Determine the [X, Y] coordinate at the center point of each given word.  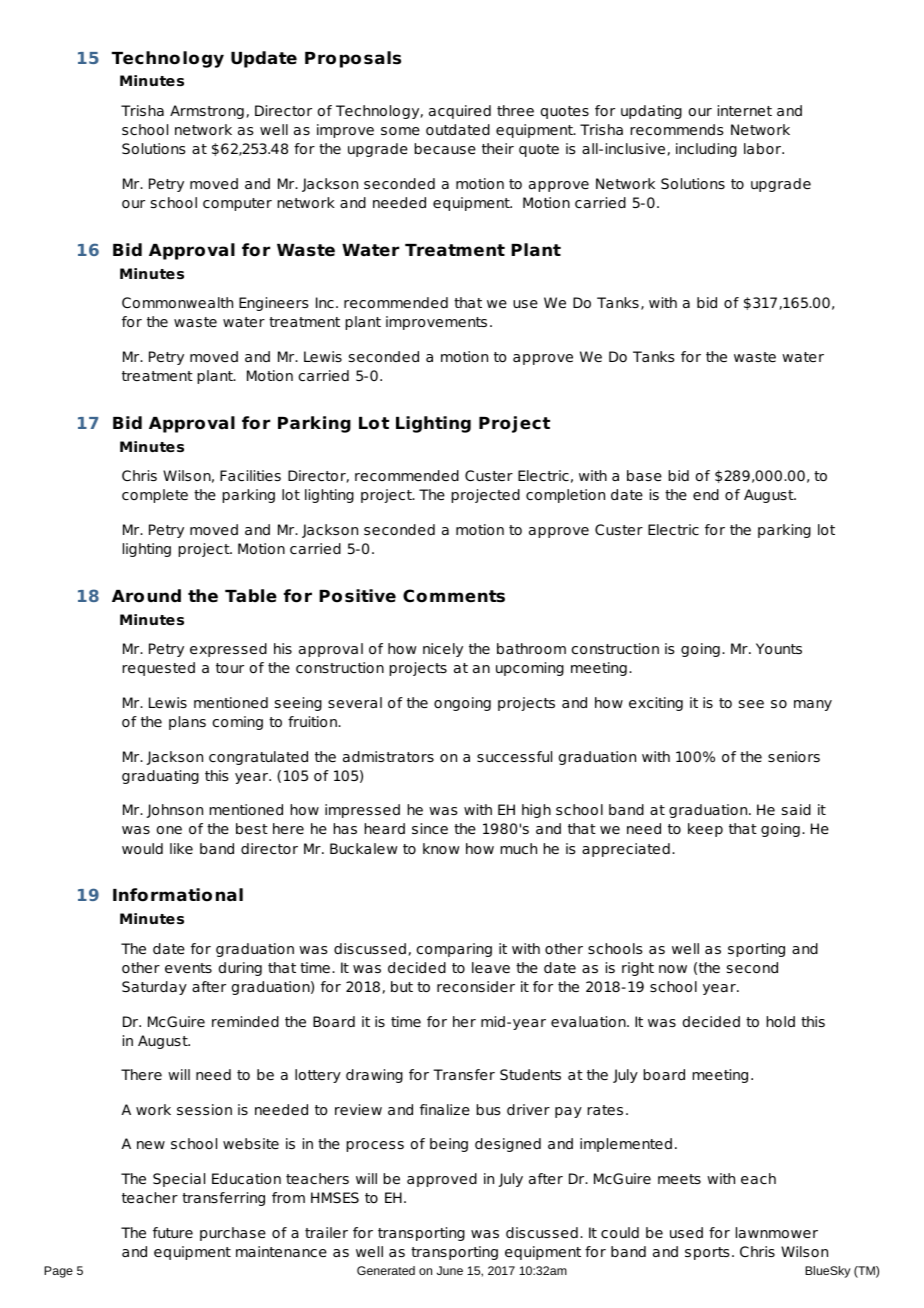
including [706, 150]
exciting [656, 704]
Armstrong [207, 112]
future [173, 1232]
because [445, 148]
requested [158, 669]
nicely [443, 650]
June [450, 1270]
